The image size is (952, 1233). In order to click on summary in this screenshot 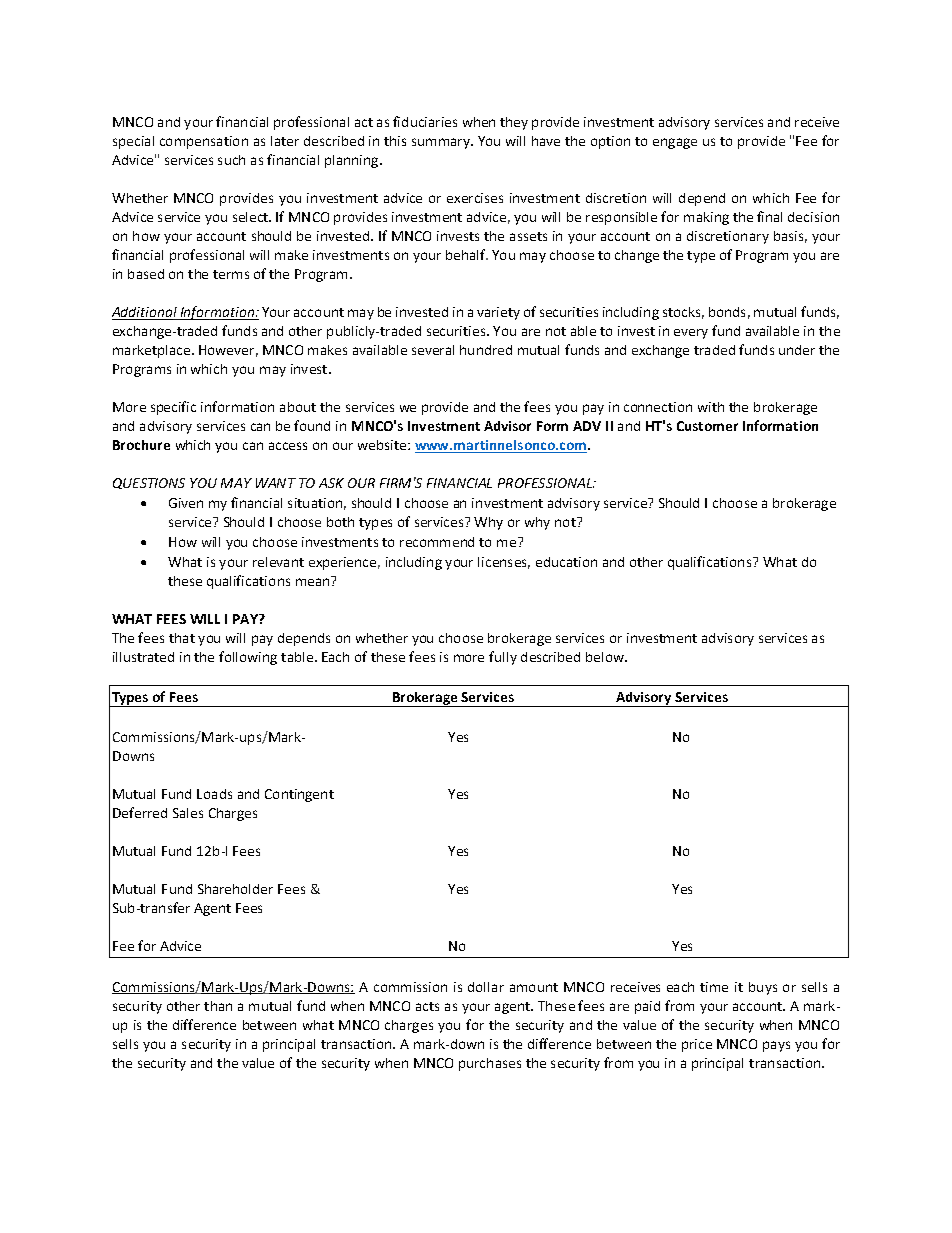, I will do `click(442, 143)`.
